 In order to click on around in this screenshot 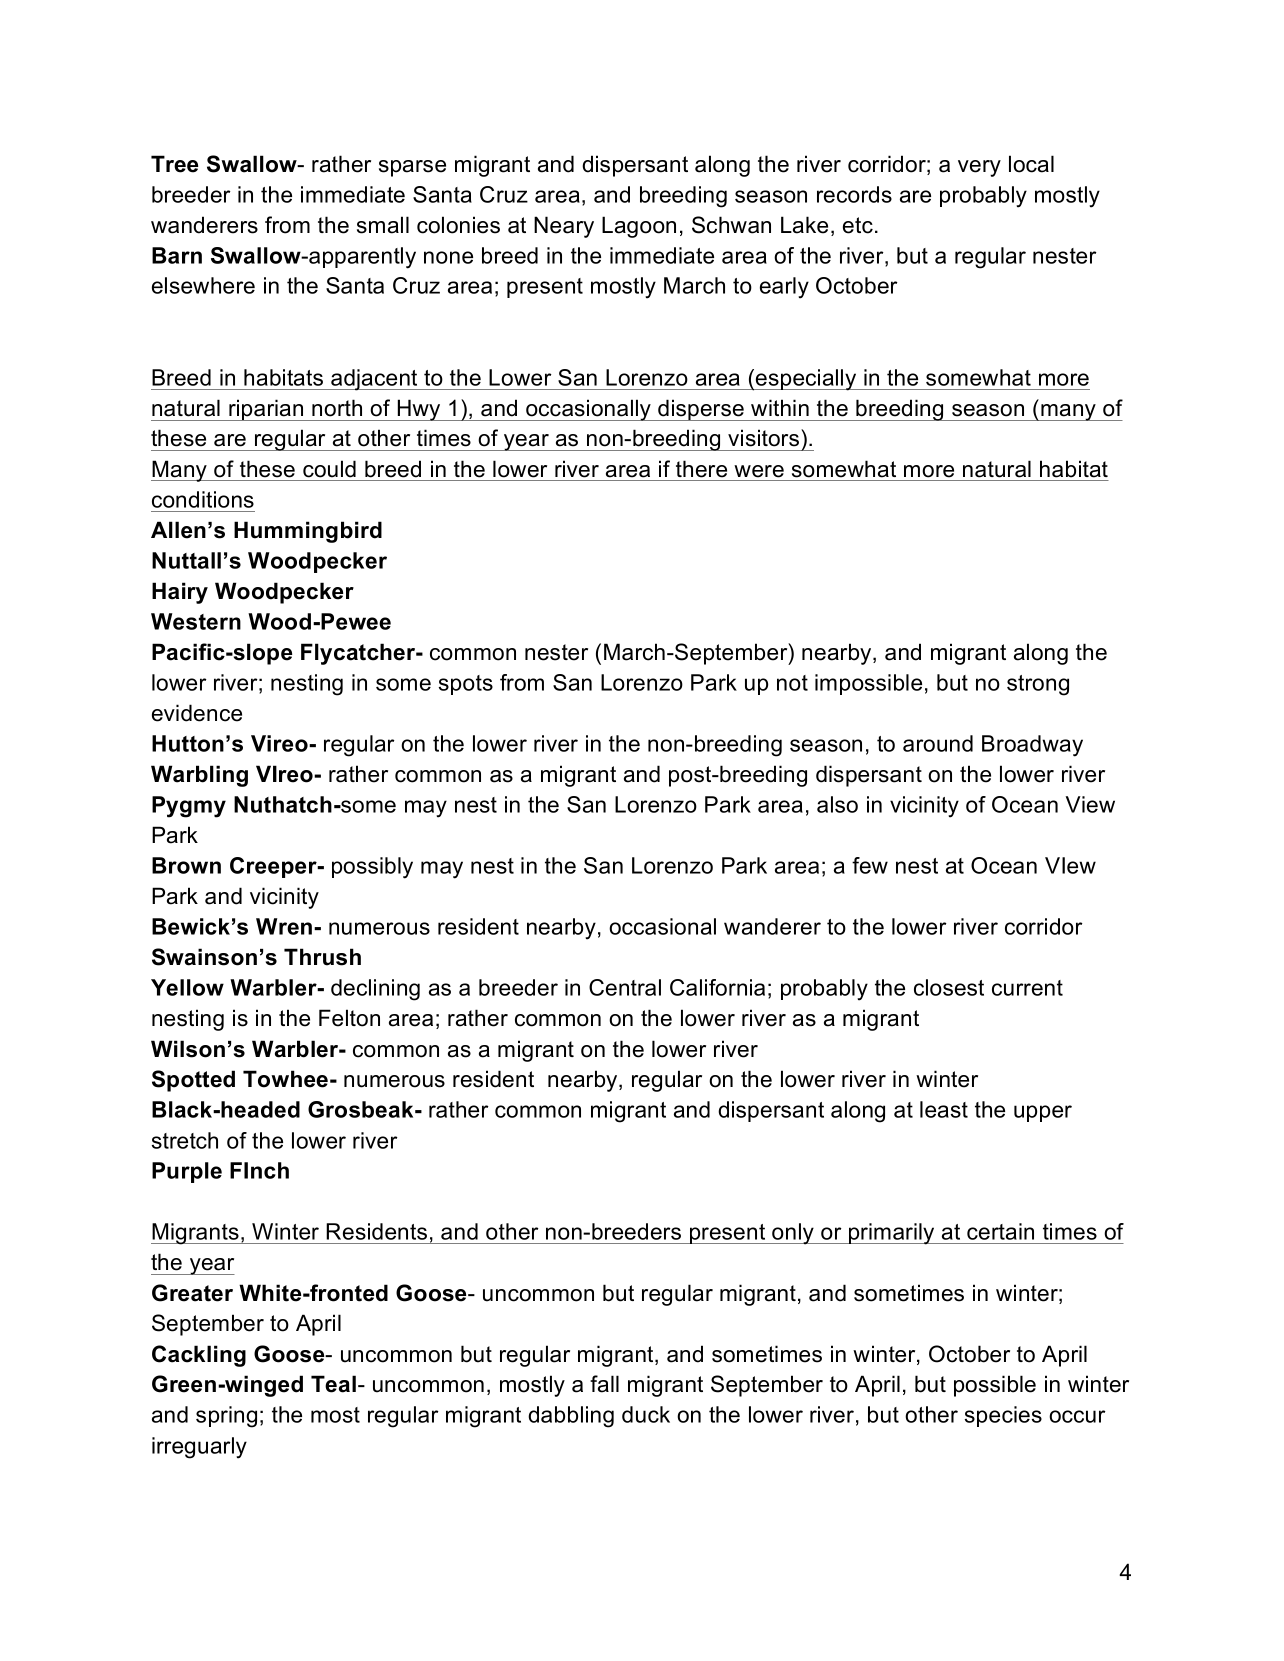, I will do `click(938, 743)`.
